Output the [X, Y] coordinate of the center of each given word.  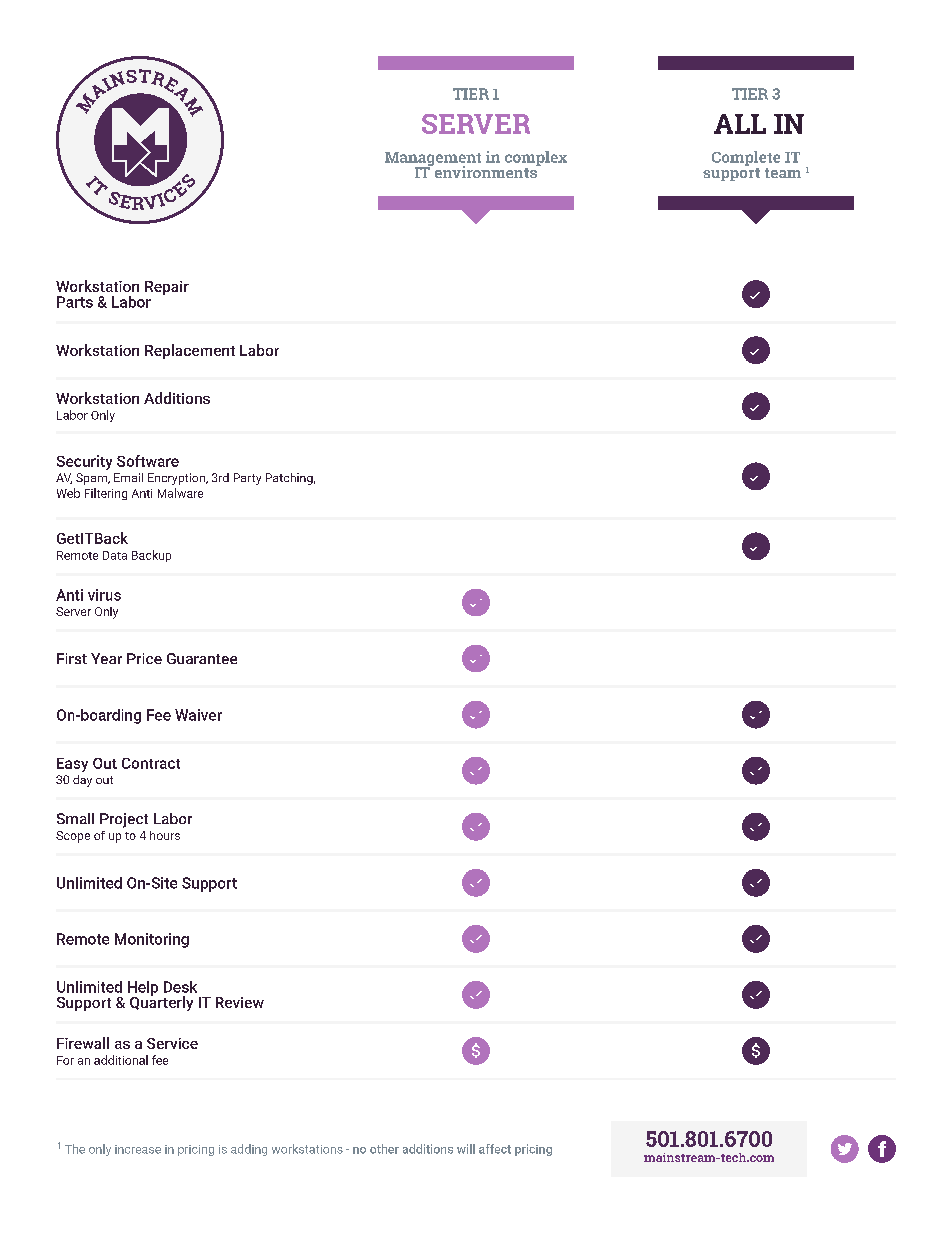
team [783, 173]
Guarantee [202, 658]
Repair [167, 288]
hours [165, 835]
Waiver [198, 715]
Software [148, 461]
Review [240, 1002]
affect [495, 1149]
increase [138, 1149]
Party [247, 479]
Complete [746, 158]
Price [144, 658]
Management [433, 160]
